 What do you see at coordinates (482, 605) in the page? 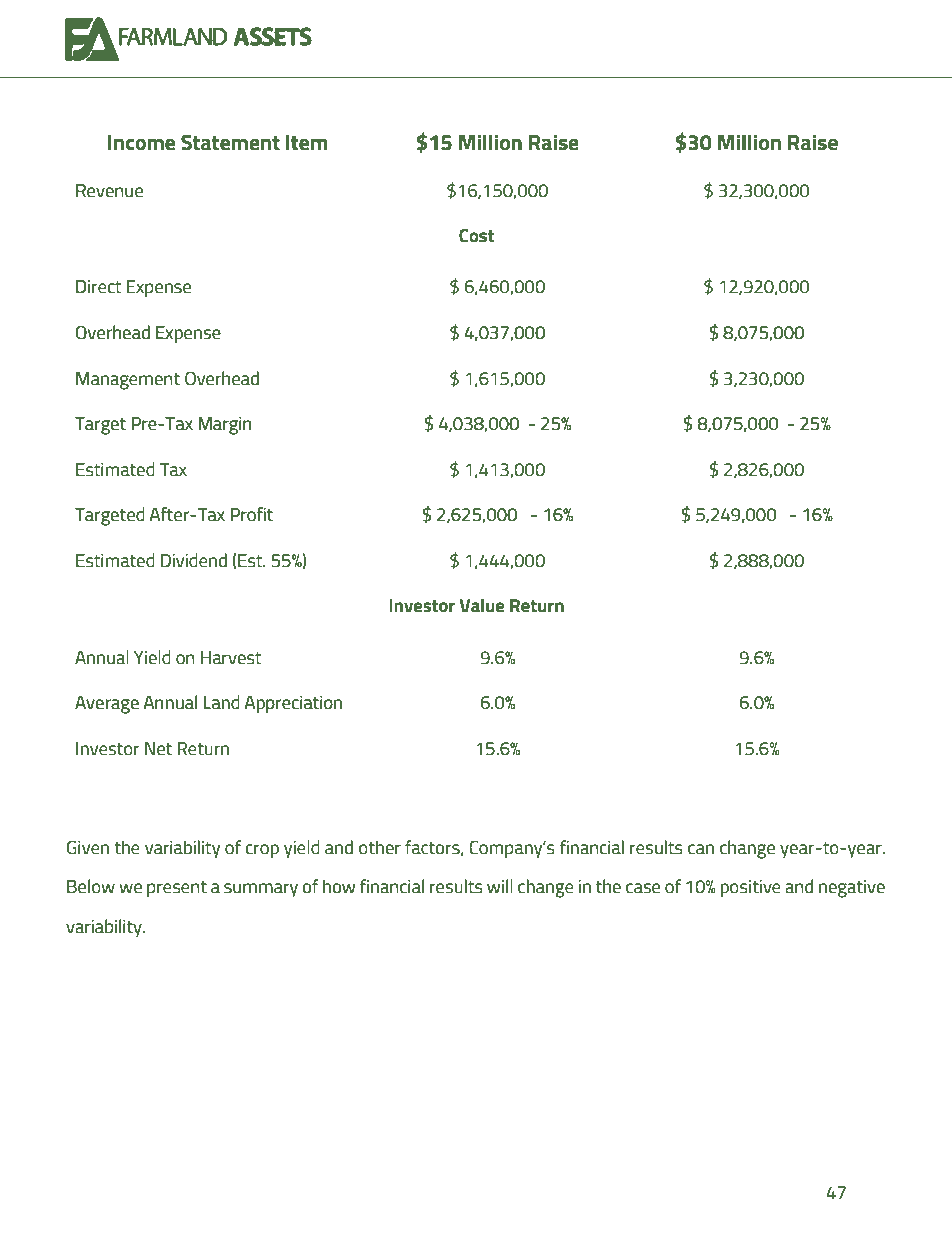
I see `Value` at bounding box center [482, 605].
